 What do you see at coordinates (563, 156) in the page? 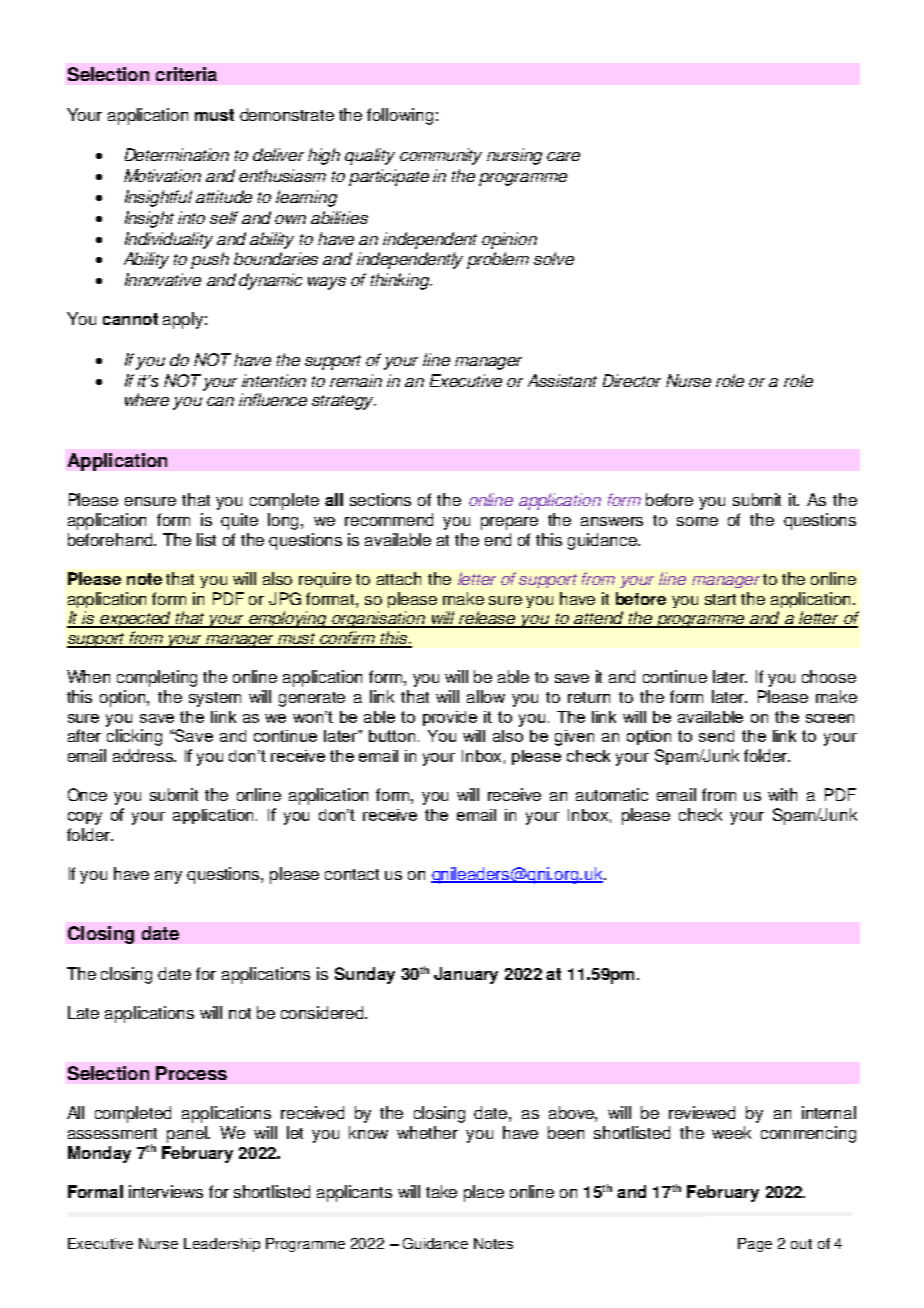
I see `care` at bounding box center [563, 156].
